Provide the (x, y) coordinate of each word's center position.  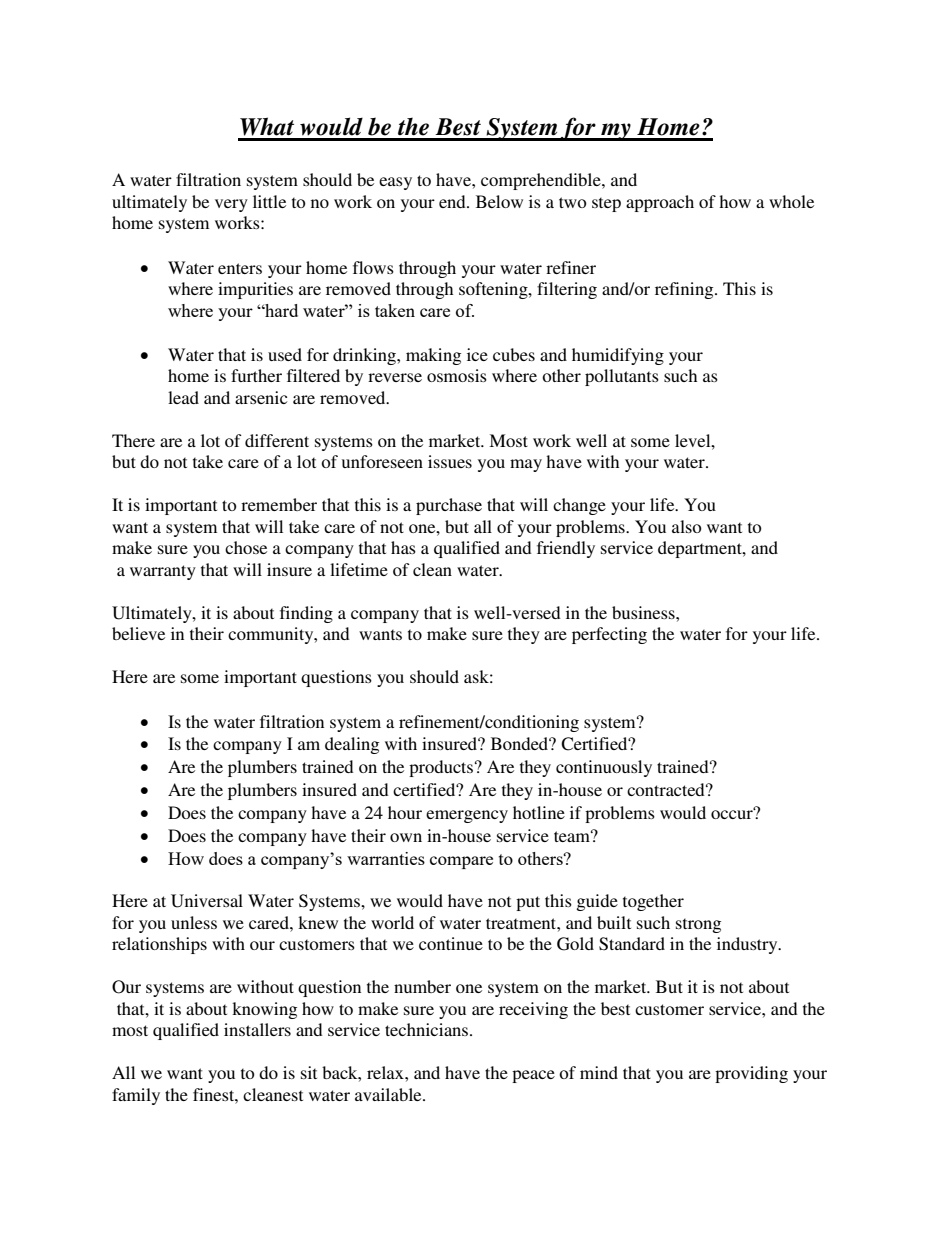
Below (499, 201)
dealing (352, 745)
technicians (428, 1029)
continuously (604, 768)
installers (257, 1029)
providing (751, 1074)
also (687, 526)
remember (279, 504)
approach (660, 203)
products (441, 768)
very (231, 205)
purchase (449, 506)
